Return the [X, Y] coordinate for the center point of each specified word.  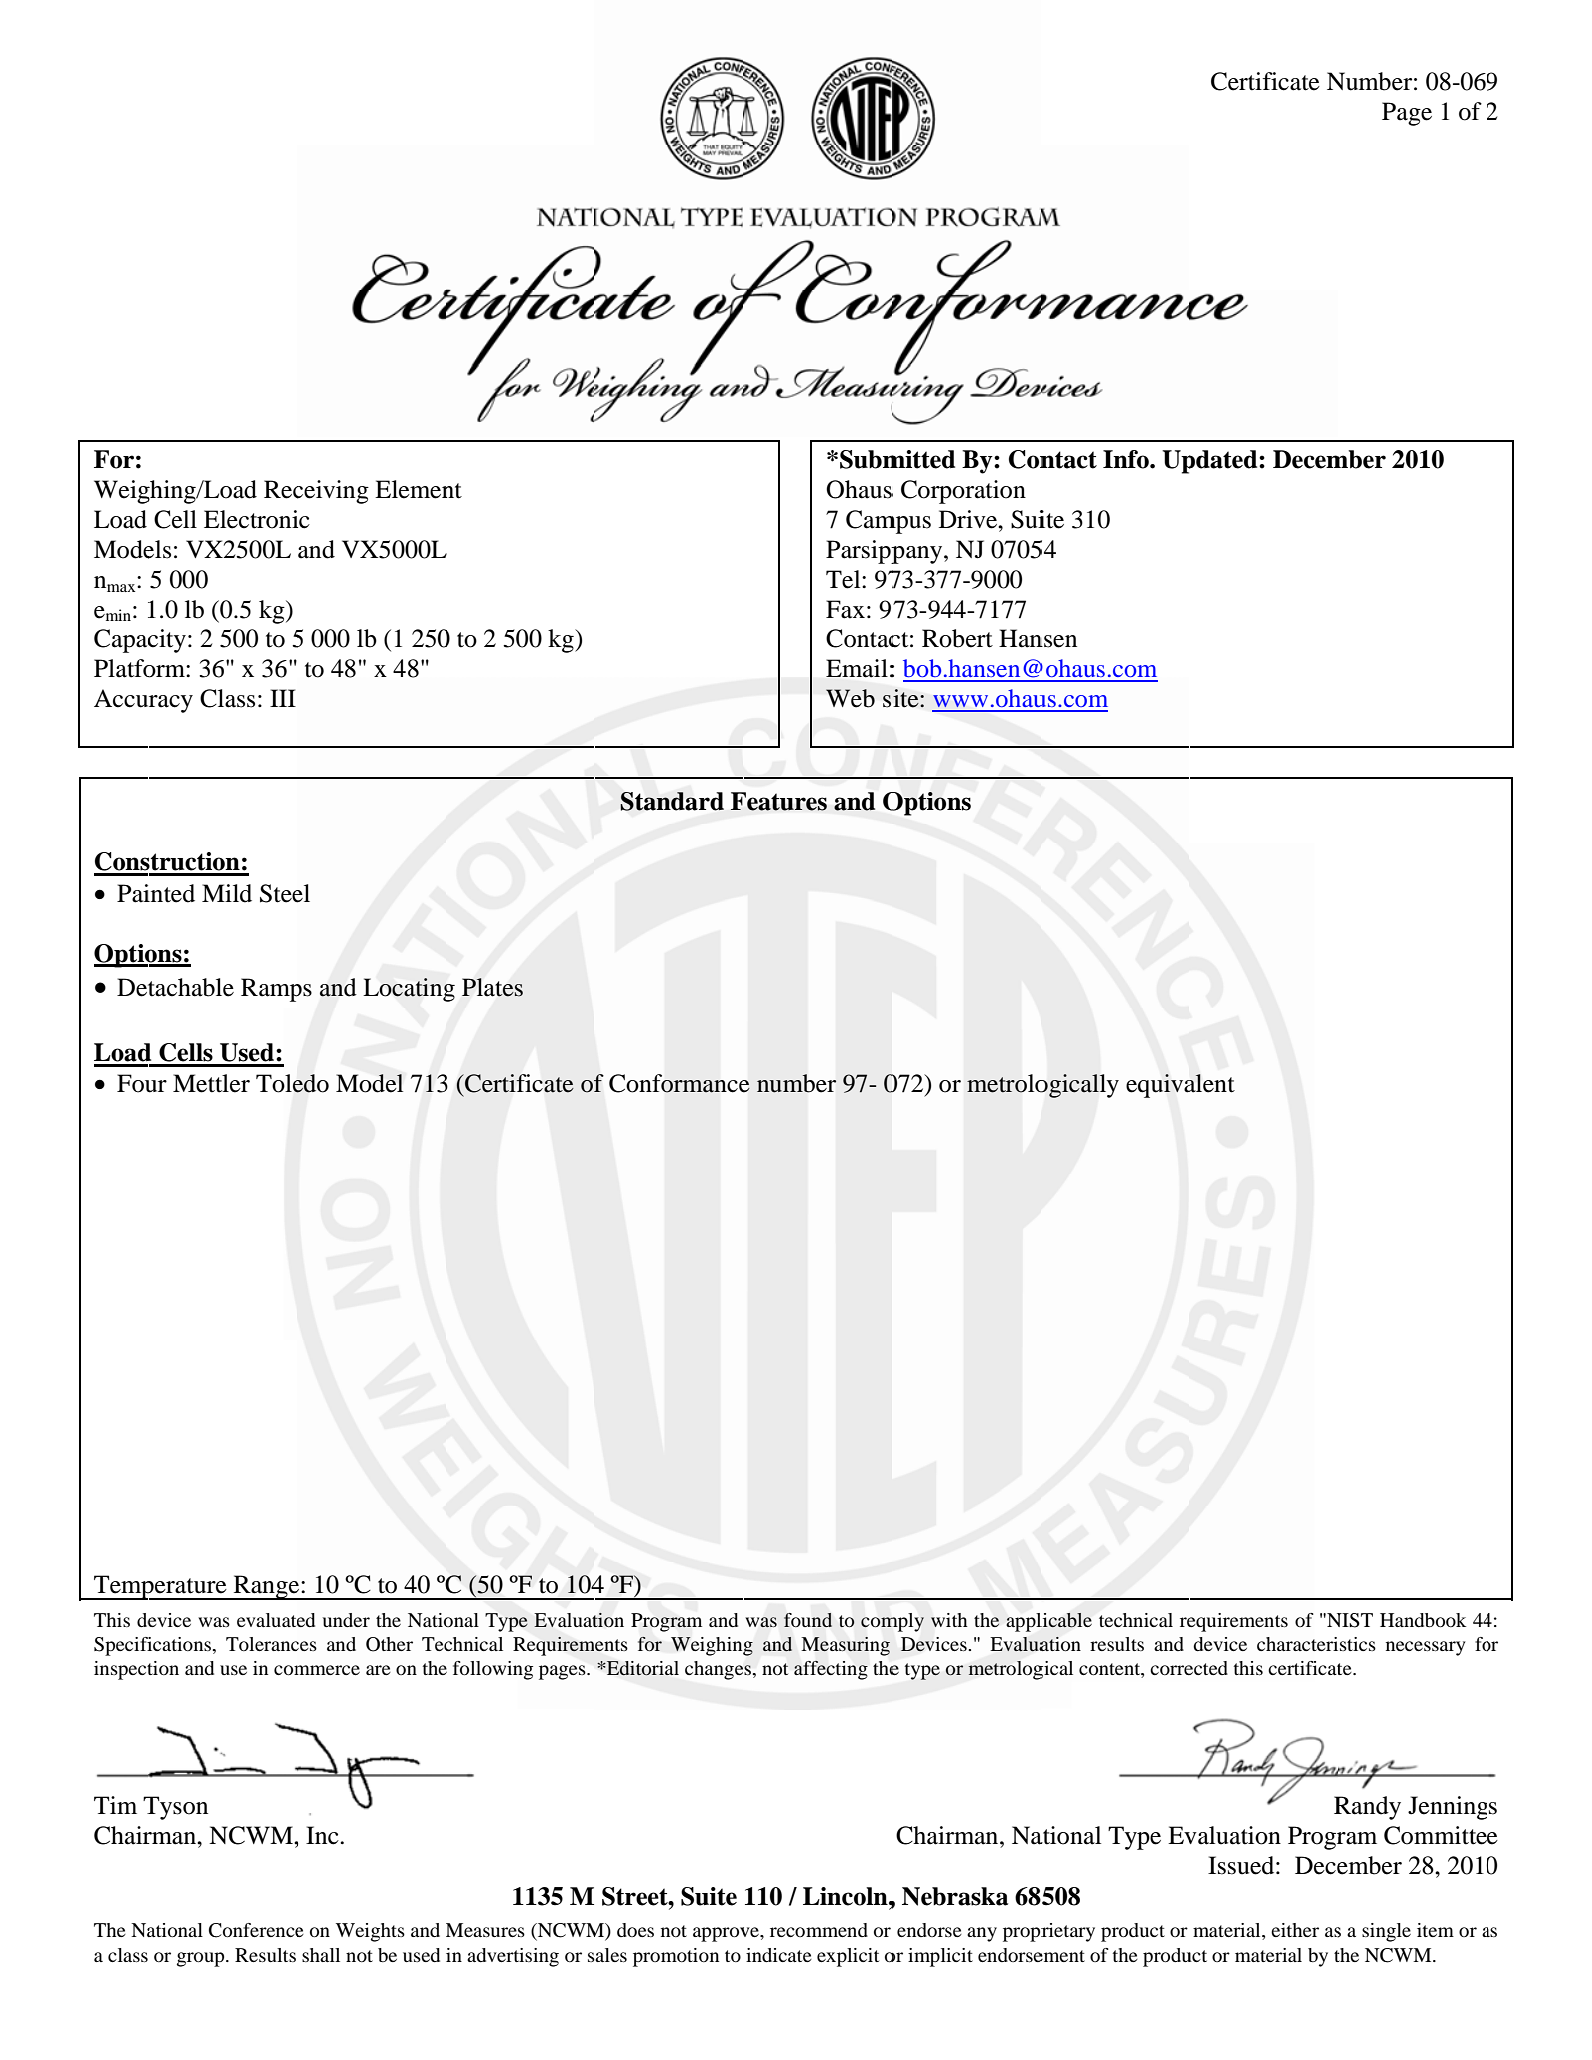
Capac [127, 641]
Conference [256, 1930]
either [1295, 1930]
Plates [492, 987]
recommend [819, 1930]
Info [1127, 459]
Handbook [1423, 1620]
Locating [409, 990]
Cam [871, 519]
